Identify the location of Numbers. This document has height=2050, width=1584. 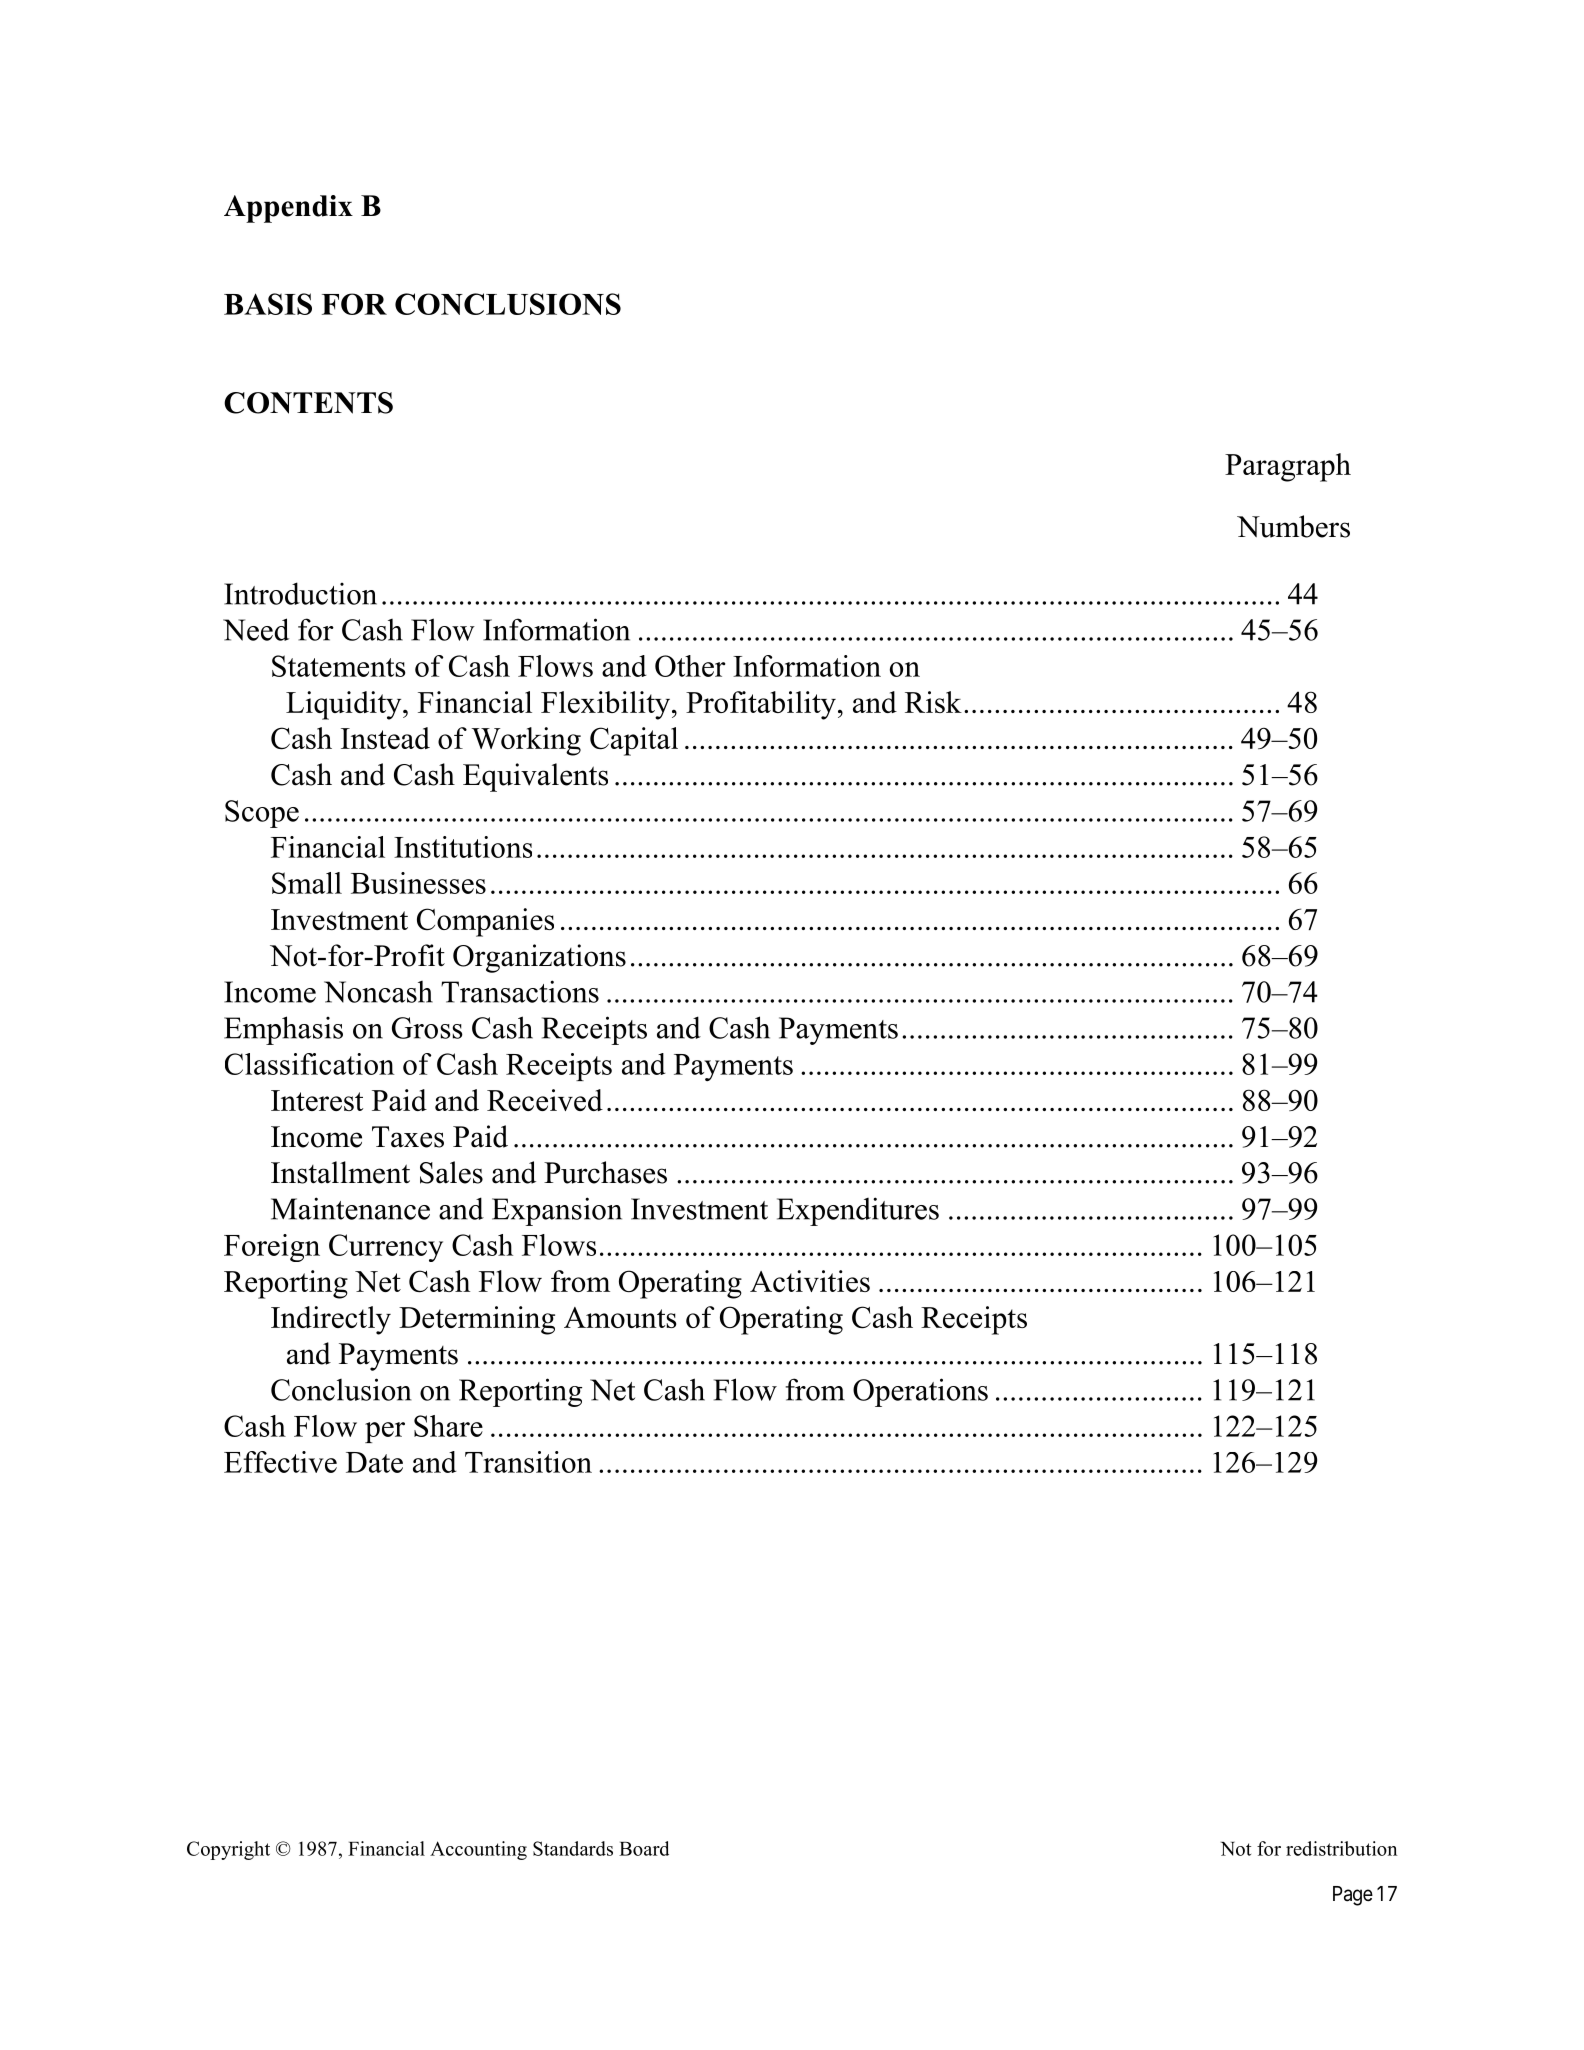
(1293, 526).
